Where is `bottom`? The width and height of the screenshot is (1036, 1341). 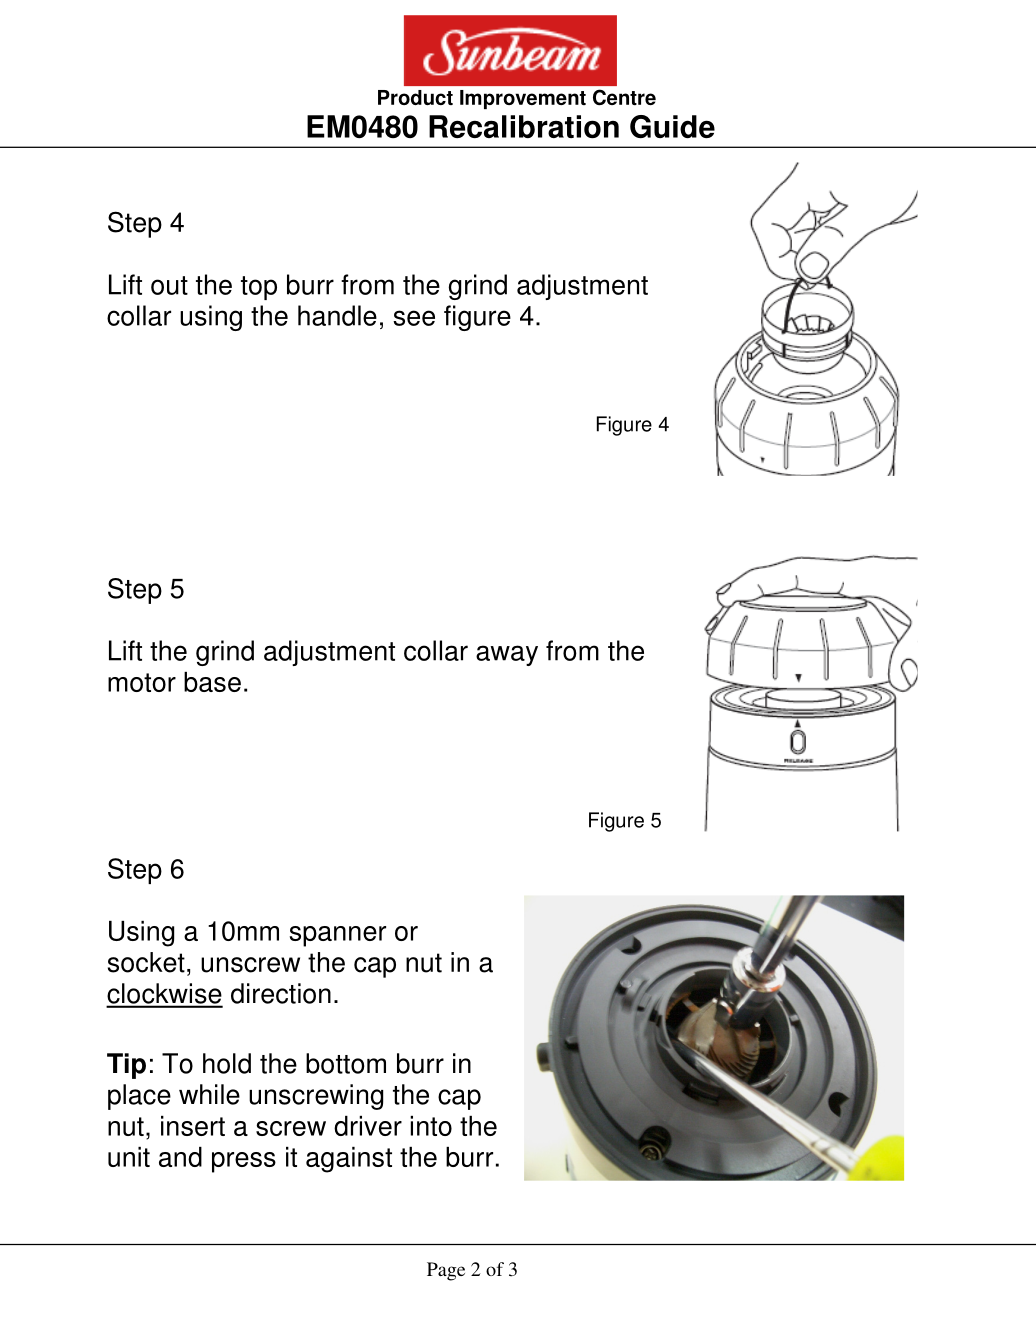
bottom is located at coordinates (346, 1063).
